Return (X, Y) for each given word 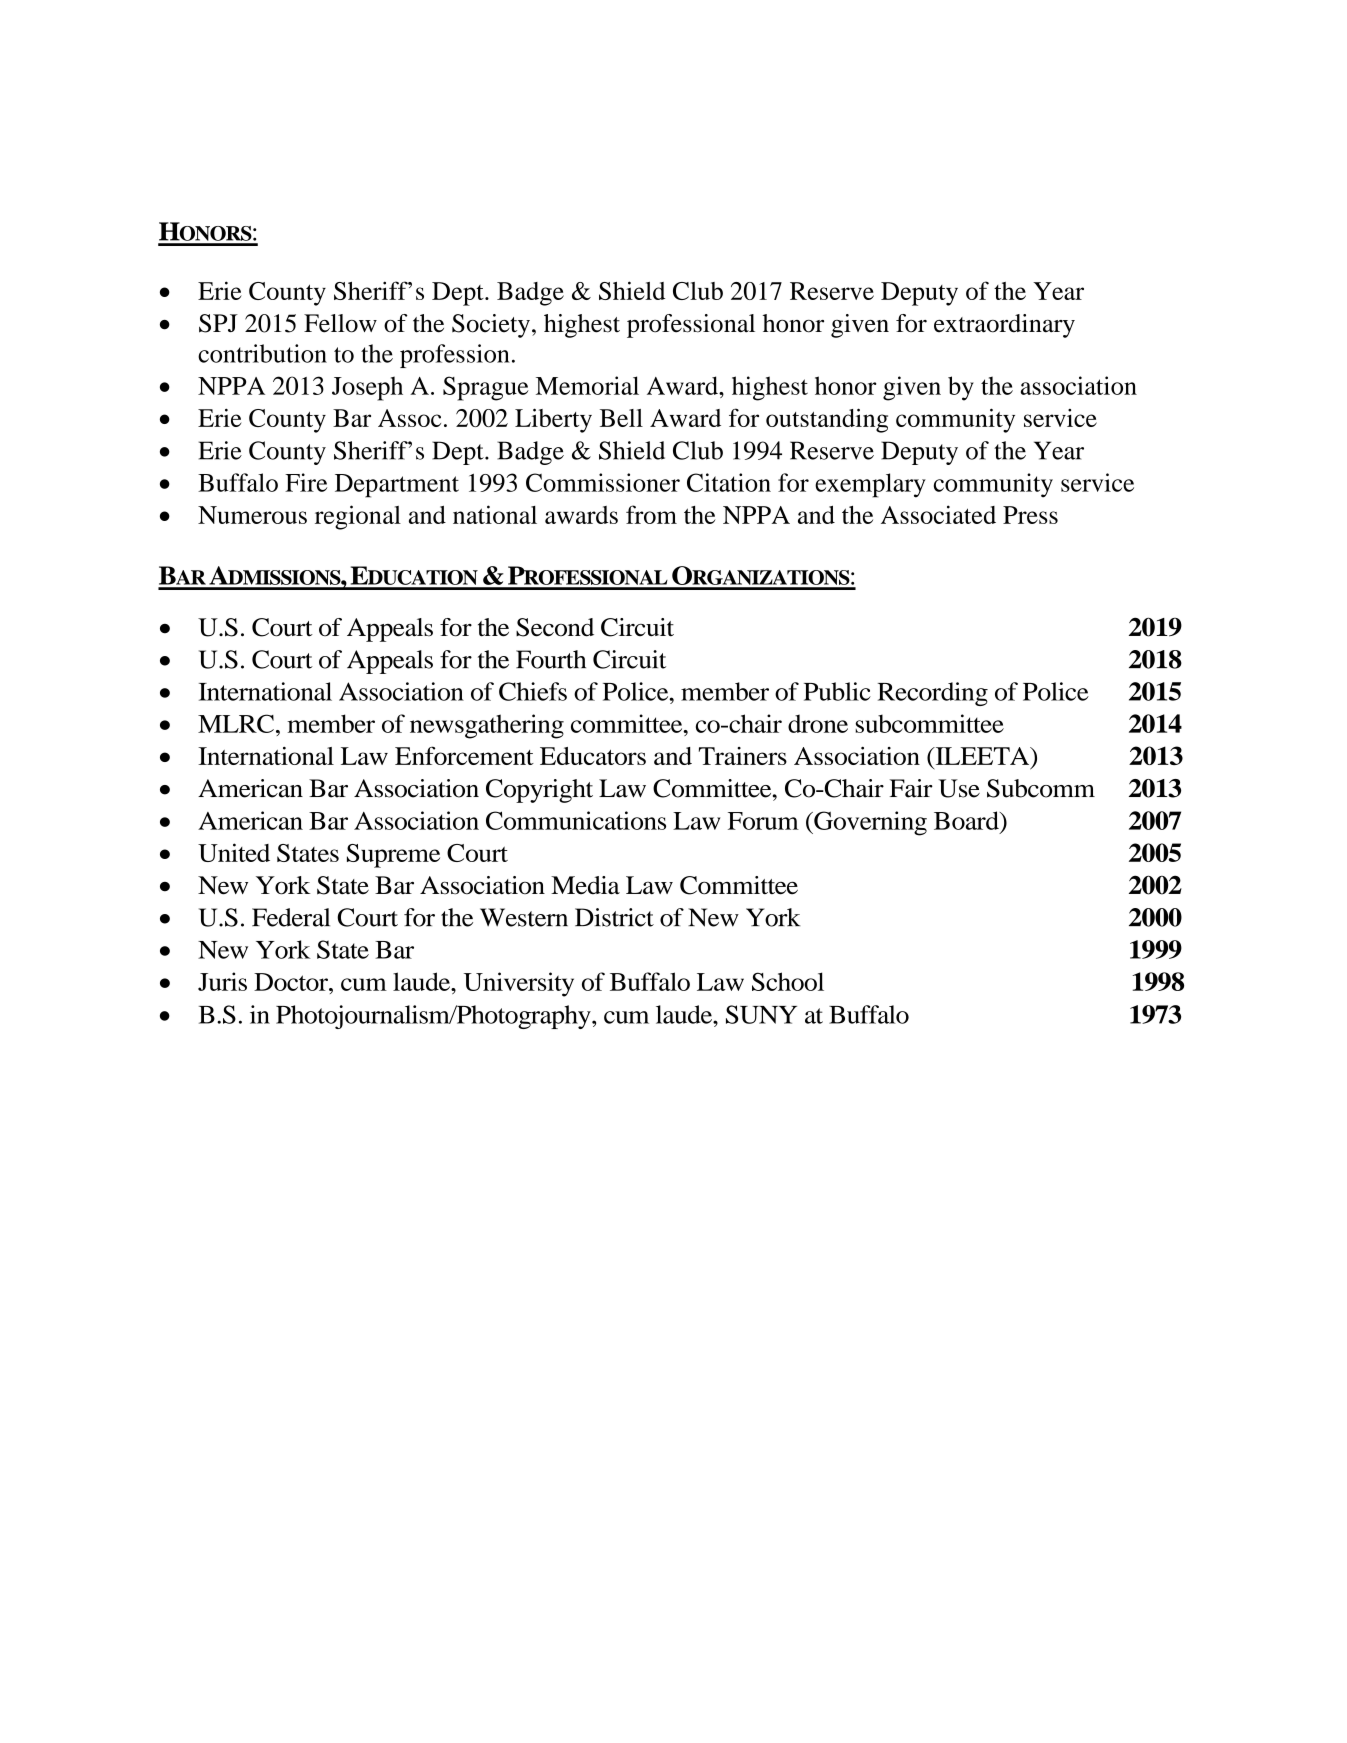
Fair (911, 788)
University (519, 984)
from (651, 514)
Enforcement (464, 755)
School (788, 981)
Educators (593, 756)
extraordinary (1004, 326)
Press (1030, 515)
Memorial (587, 385)
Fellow (340, 323)
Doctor (292, 982)
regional (358, 517)
